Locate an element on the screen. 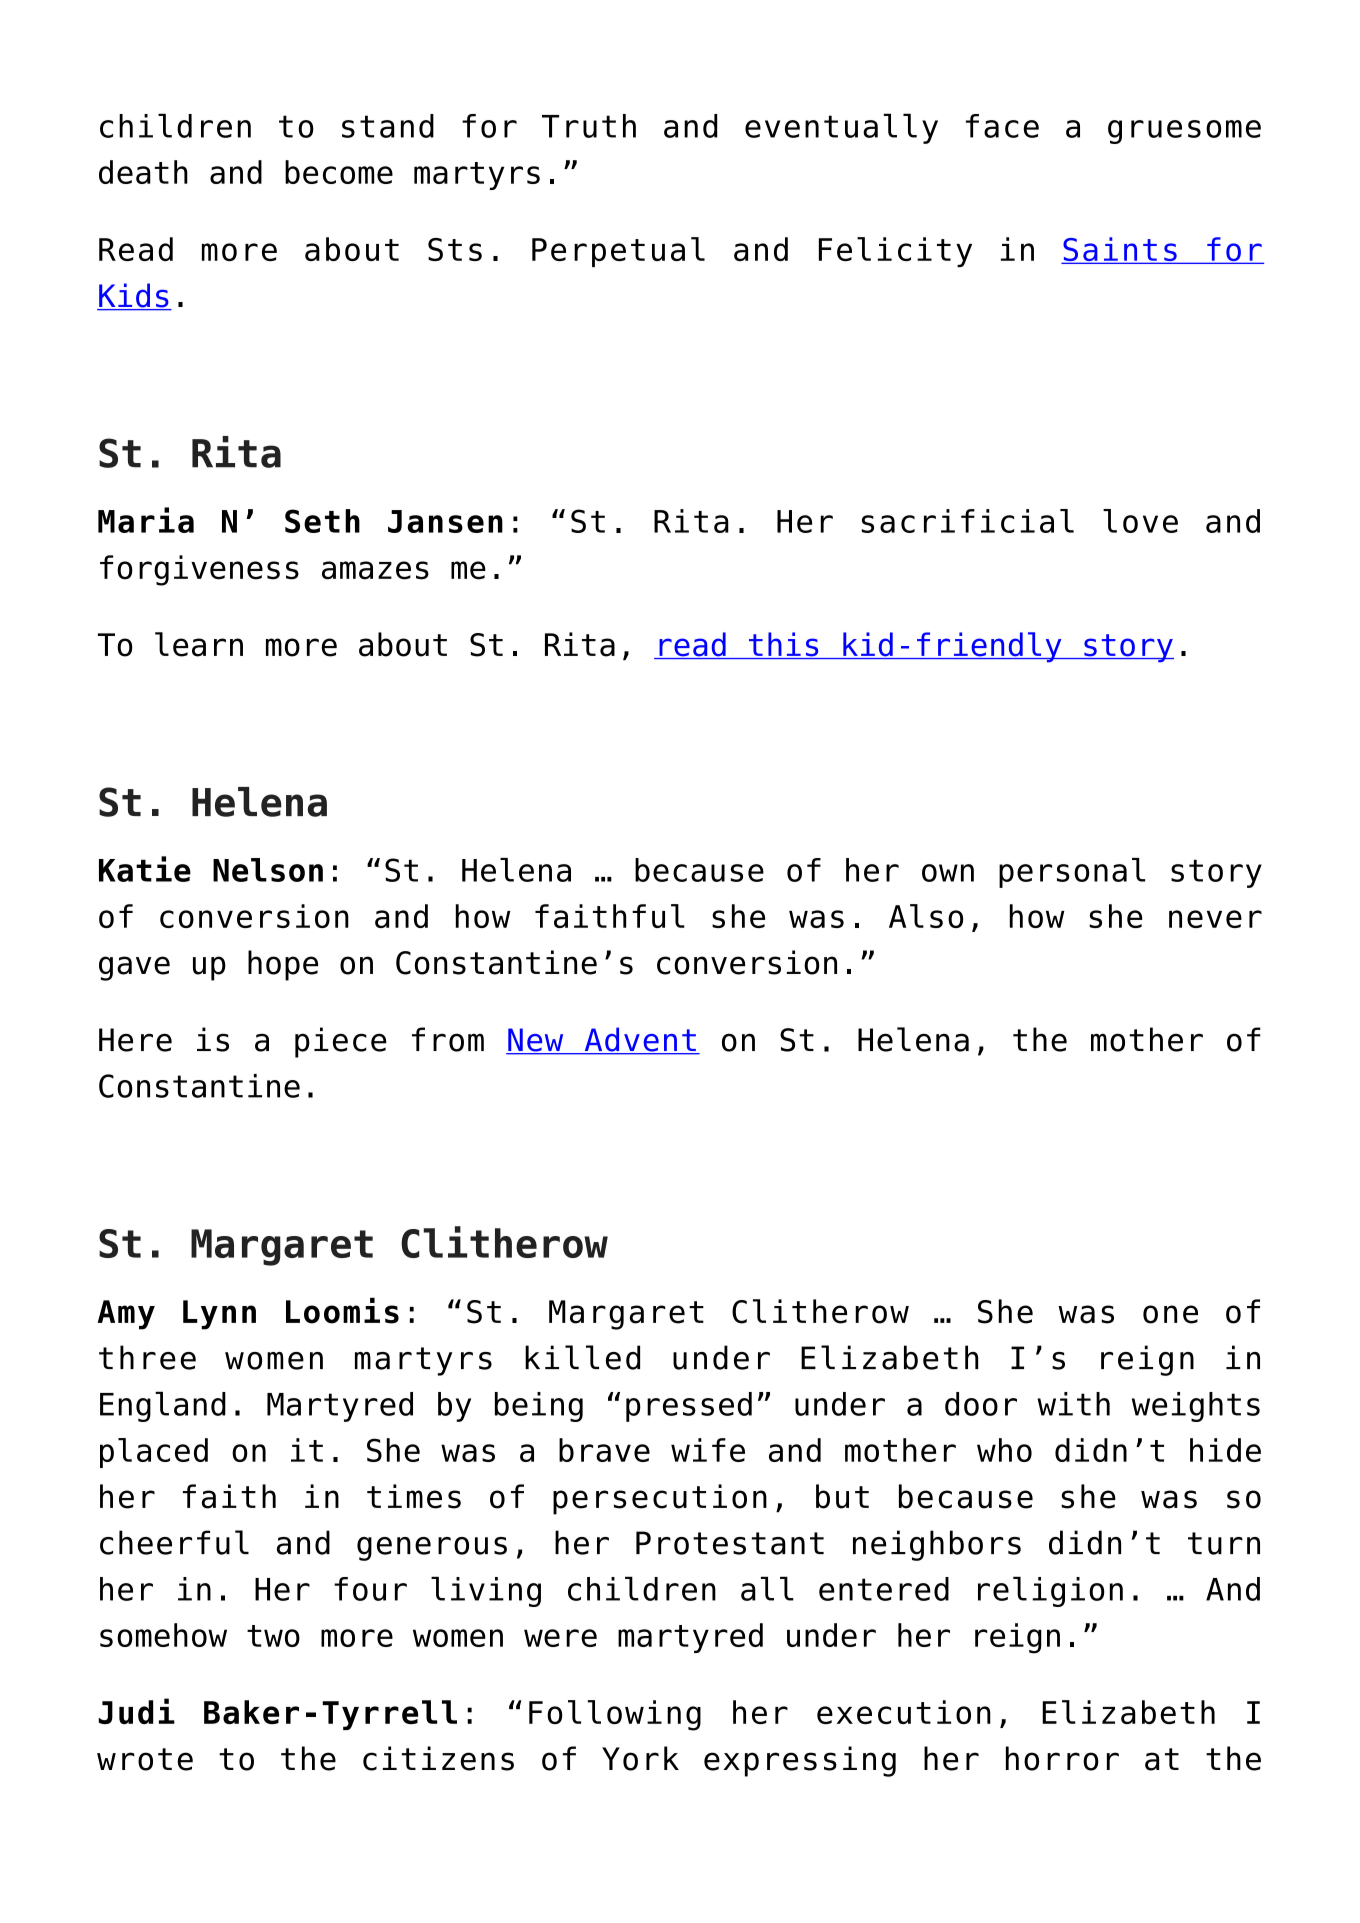 This screenshot has height=1923, width=1360. Following is located at coordinates (615, 1715).
